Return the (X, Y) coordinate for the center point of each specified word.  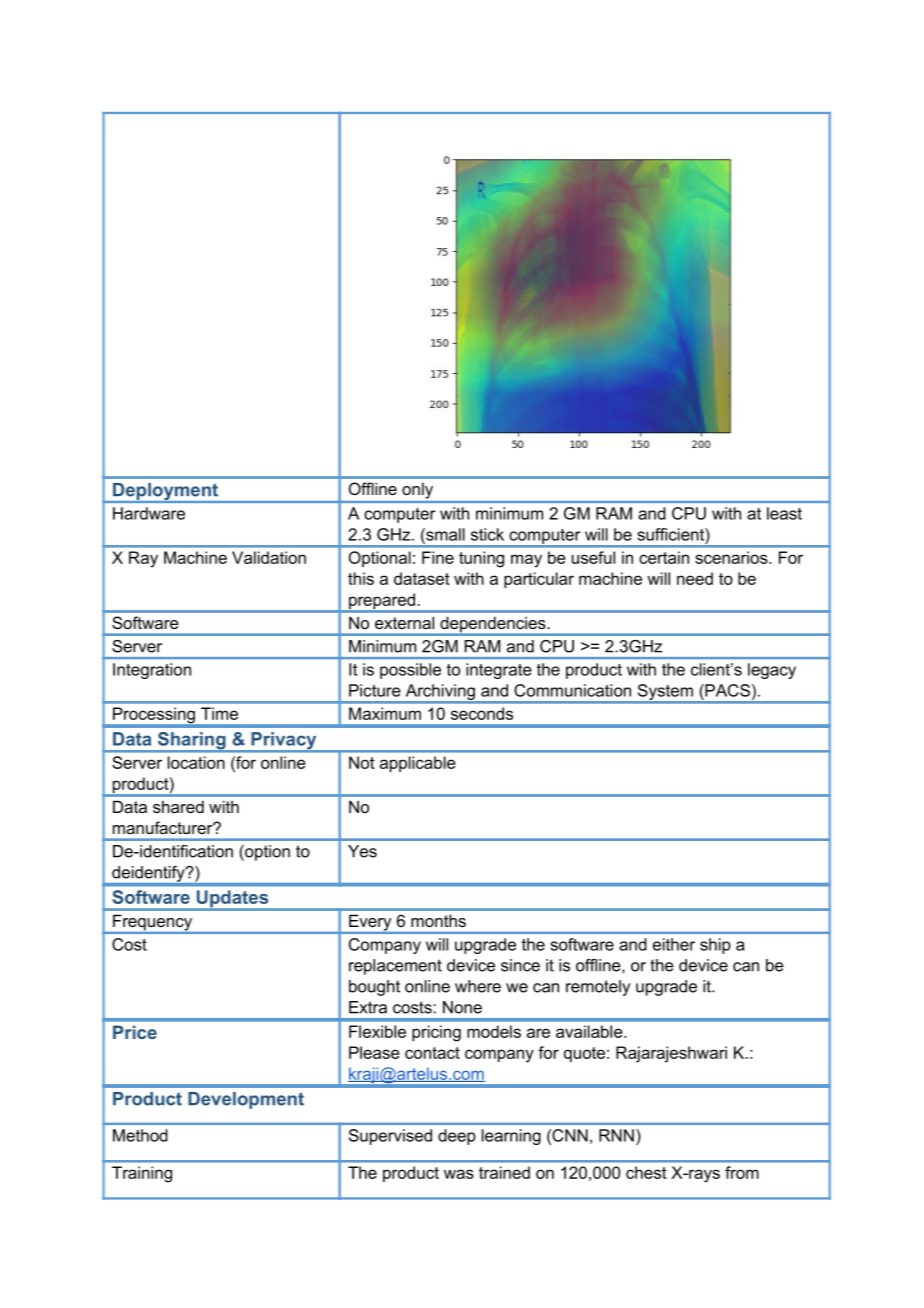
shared (178, 806)
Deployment (165, 493)
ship (715, 946)
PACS (726, 690)
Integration (152, 671)
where (478, 986)
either (674, 944)
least (784, 513)
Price (135, 1032)
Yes (362, 851)
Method (140, 1135)
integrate (499, 671)
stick (487, 534)
